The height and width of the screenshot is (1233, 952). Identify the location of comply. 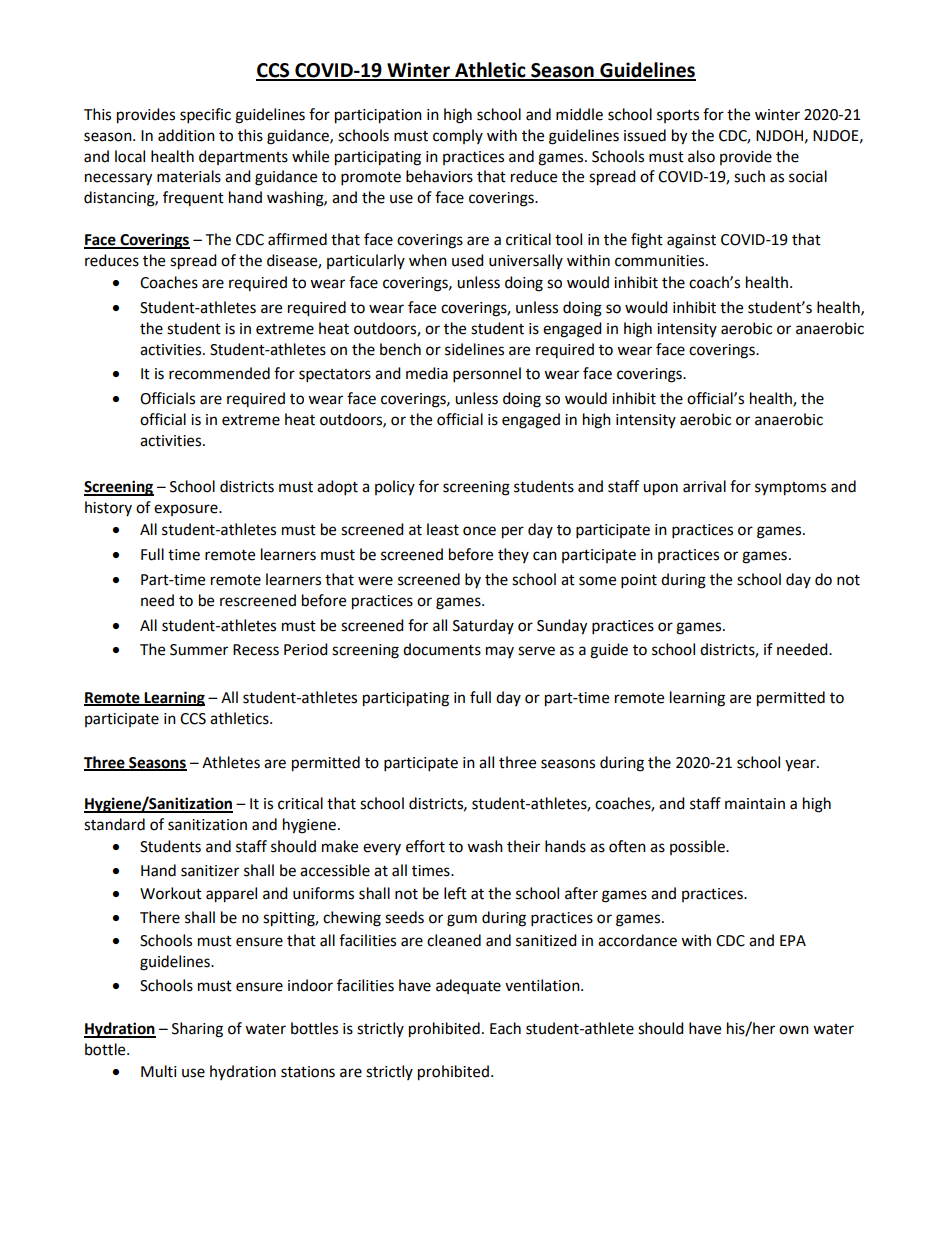
(458, 136).
